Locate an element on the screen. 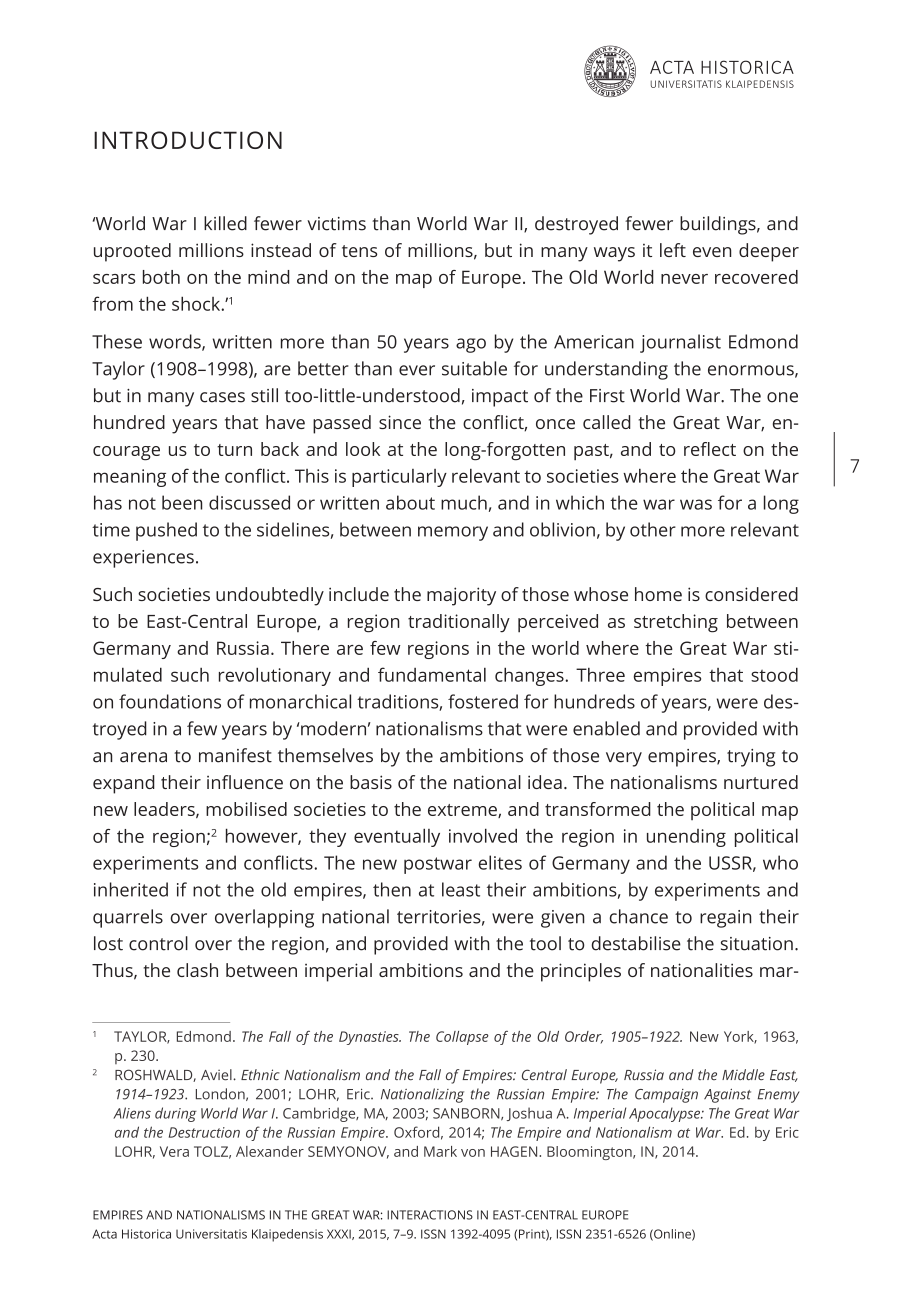  cases is located at coordinates (222, 397).
